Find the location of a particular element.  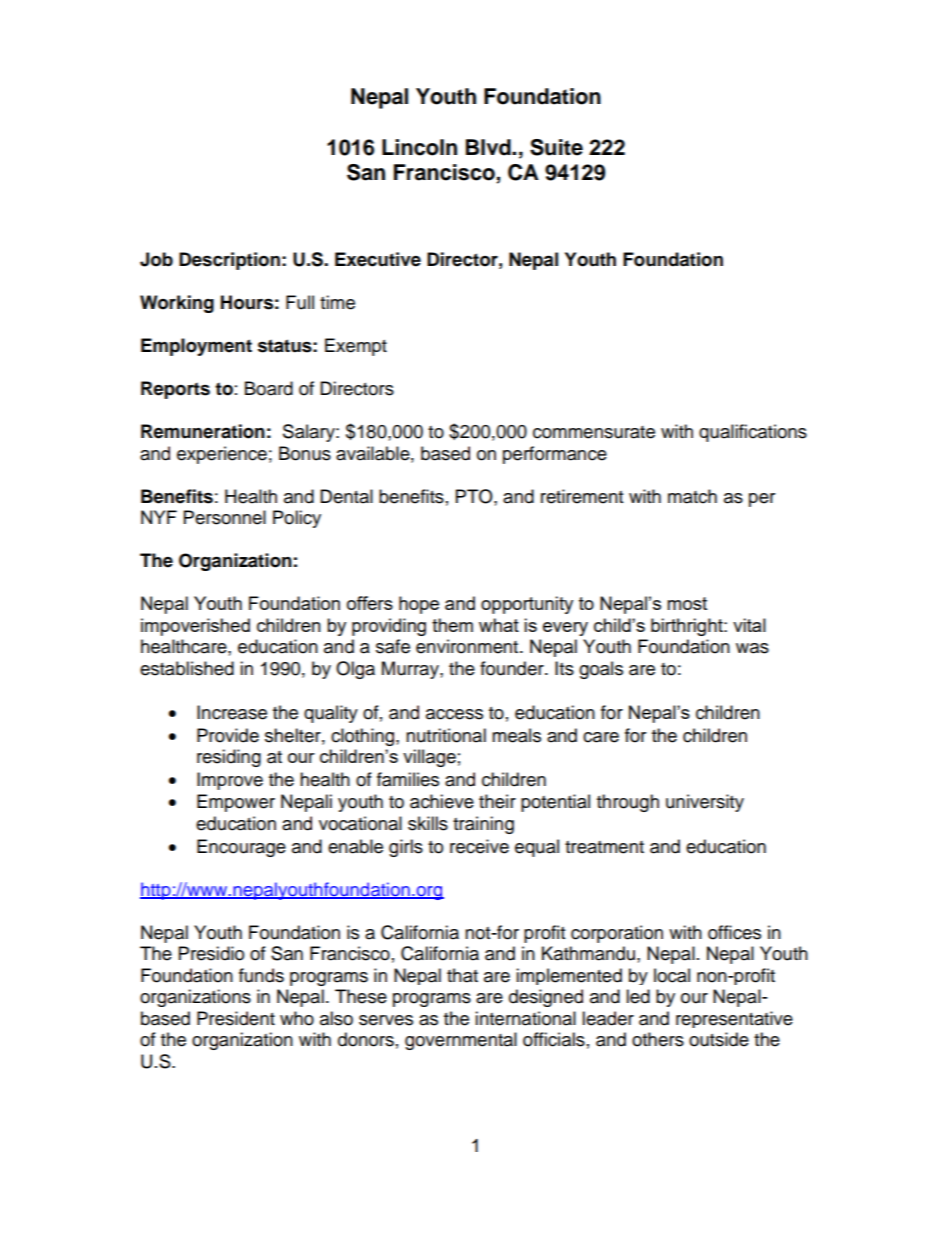

Empower is located at coordinates (236, 803).
